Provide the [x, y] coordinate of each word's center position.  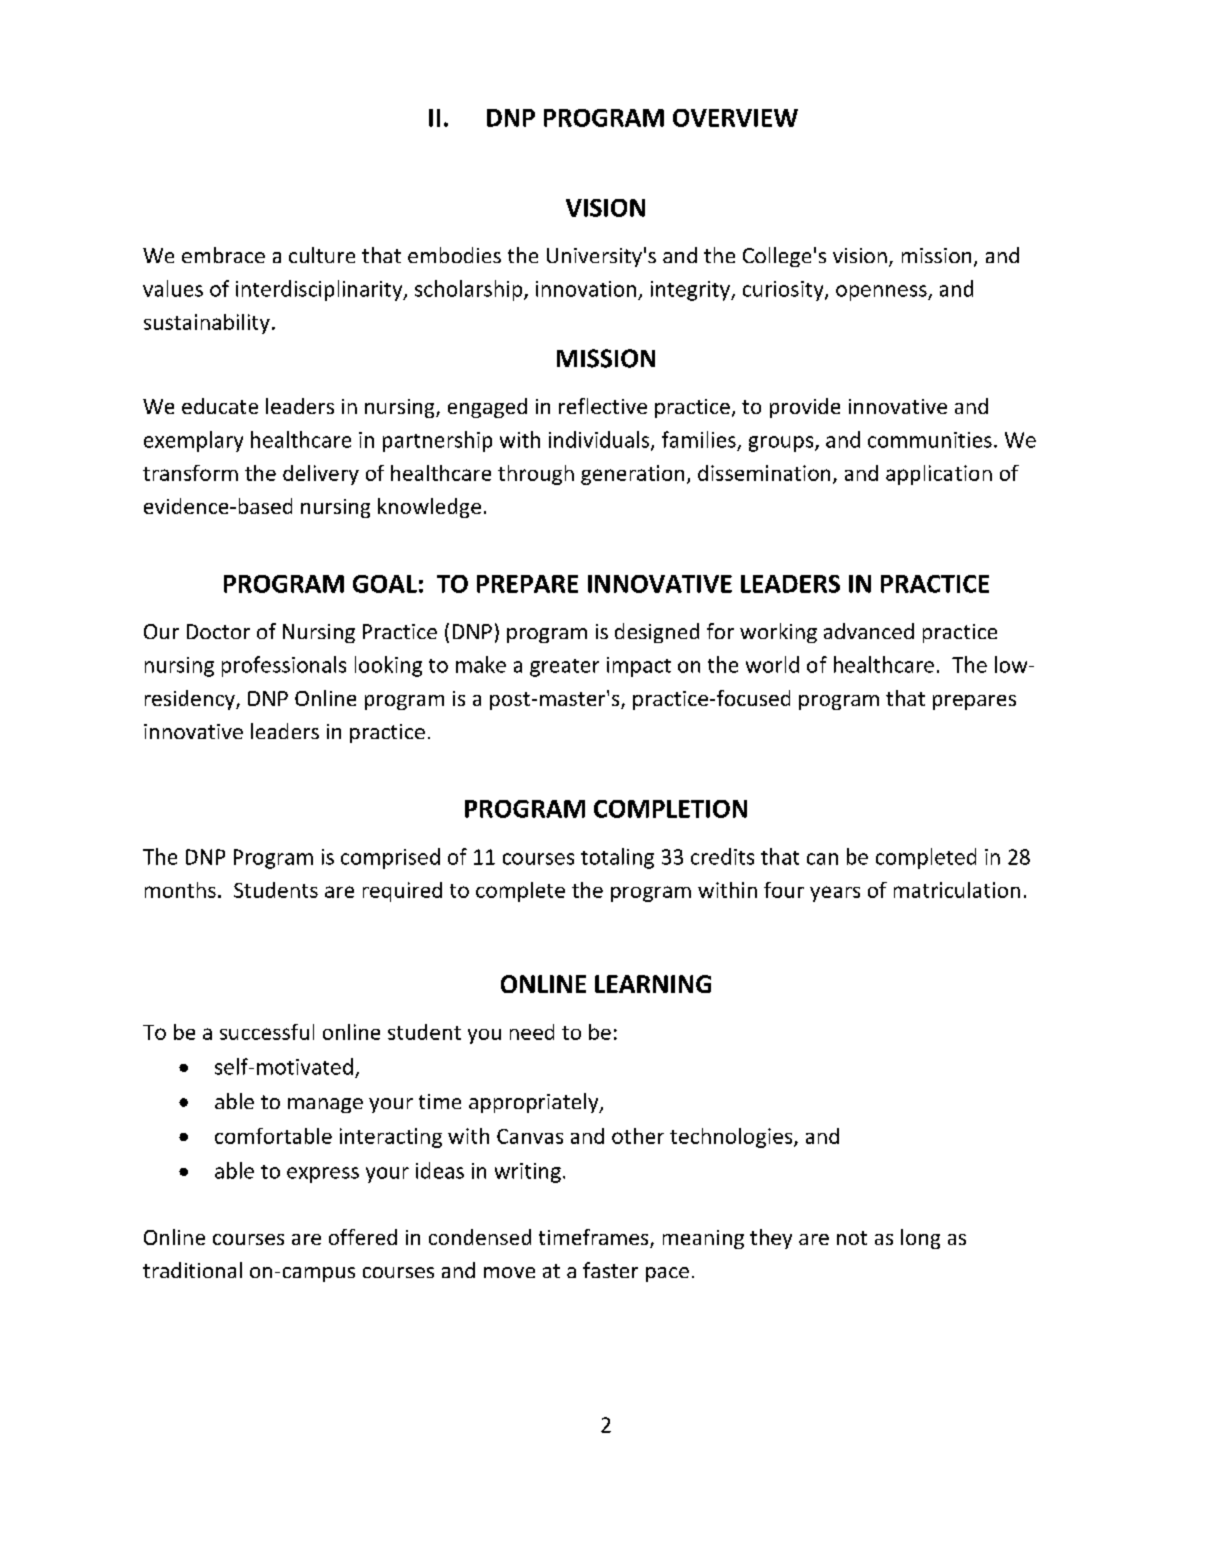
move [509, 1272]
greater [564, 668]
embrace [223, 255]
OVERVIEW [735, 118]
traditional [192, 1270]
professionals [284, 666]
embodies [454, 255]
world [772, 664]
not [852, 1238]
